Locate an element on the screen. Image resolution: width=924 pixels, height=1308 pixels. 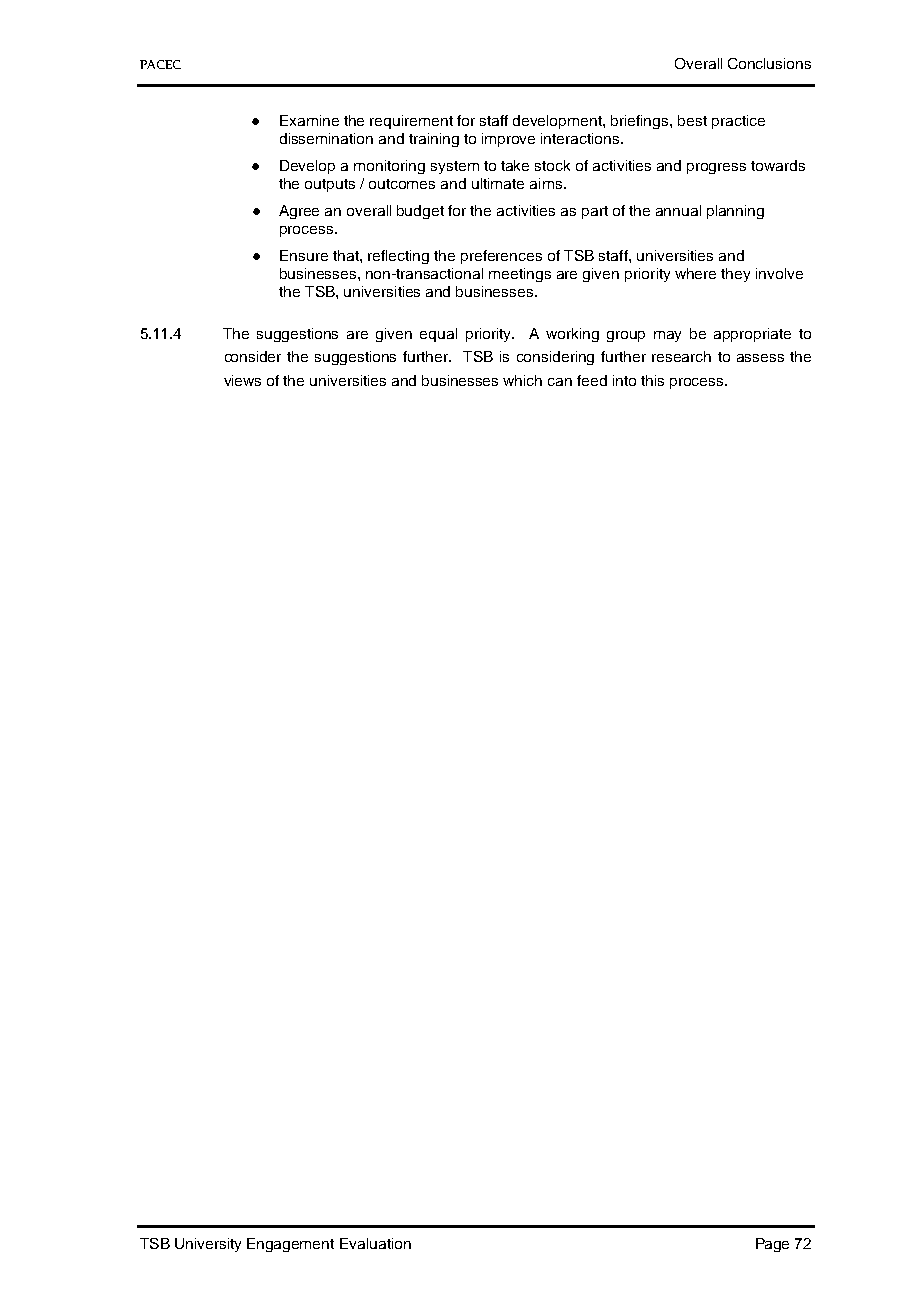
Examine is located at coordinates (309, 120).
